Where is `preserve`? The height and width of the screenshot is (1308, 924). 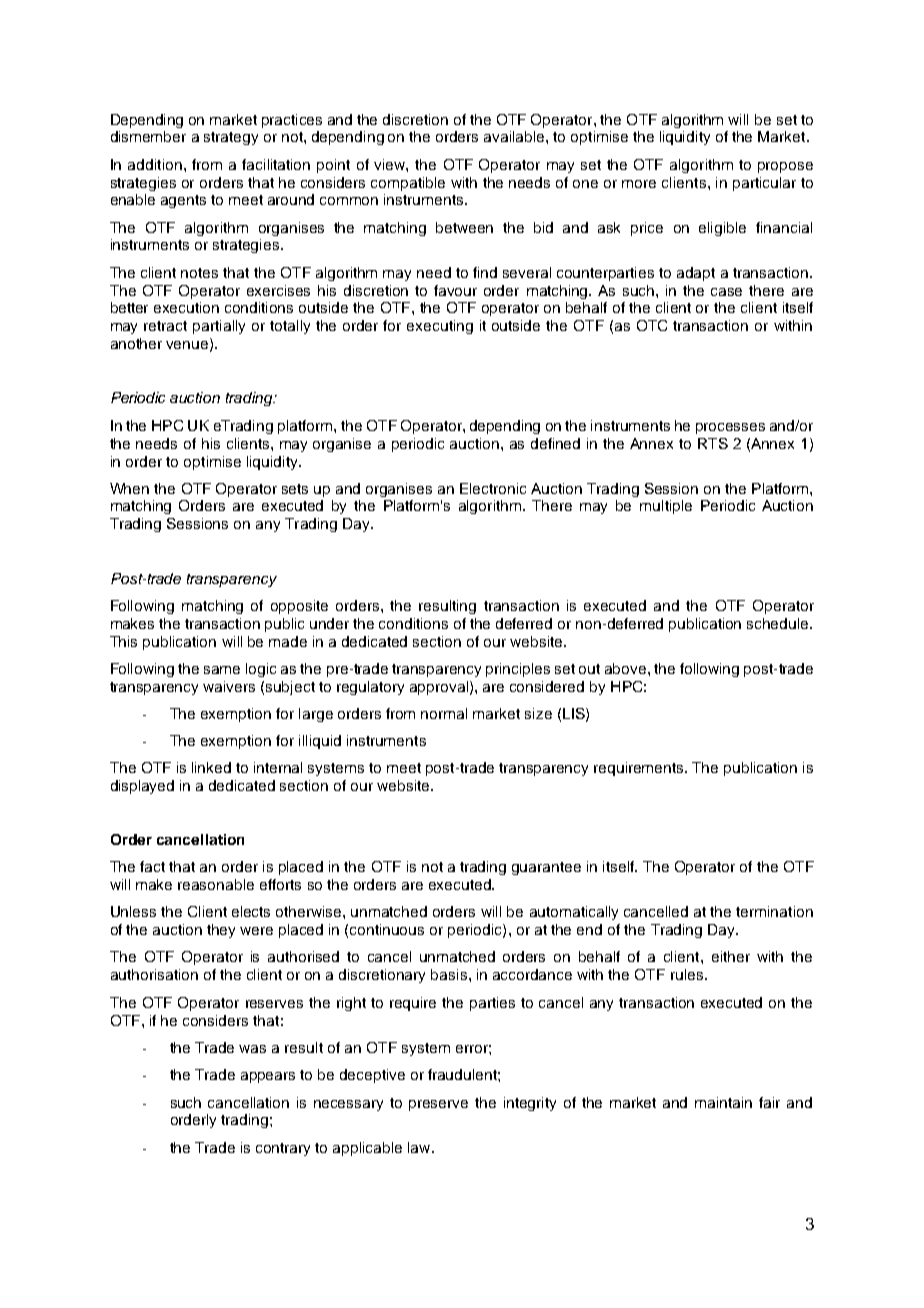 preserve is located at coordinates (438, 1105).
